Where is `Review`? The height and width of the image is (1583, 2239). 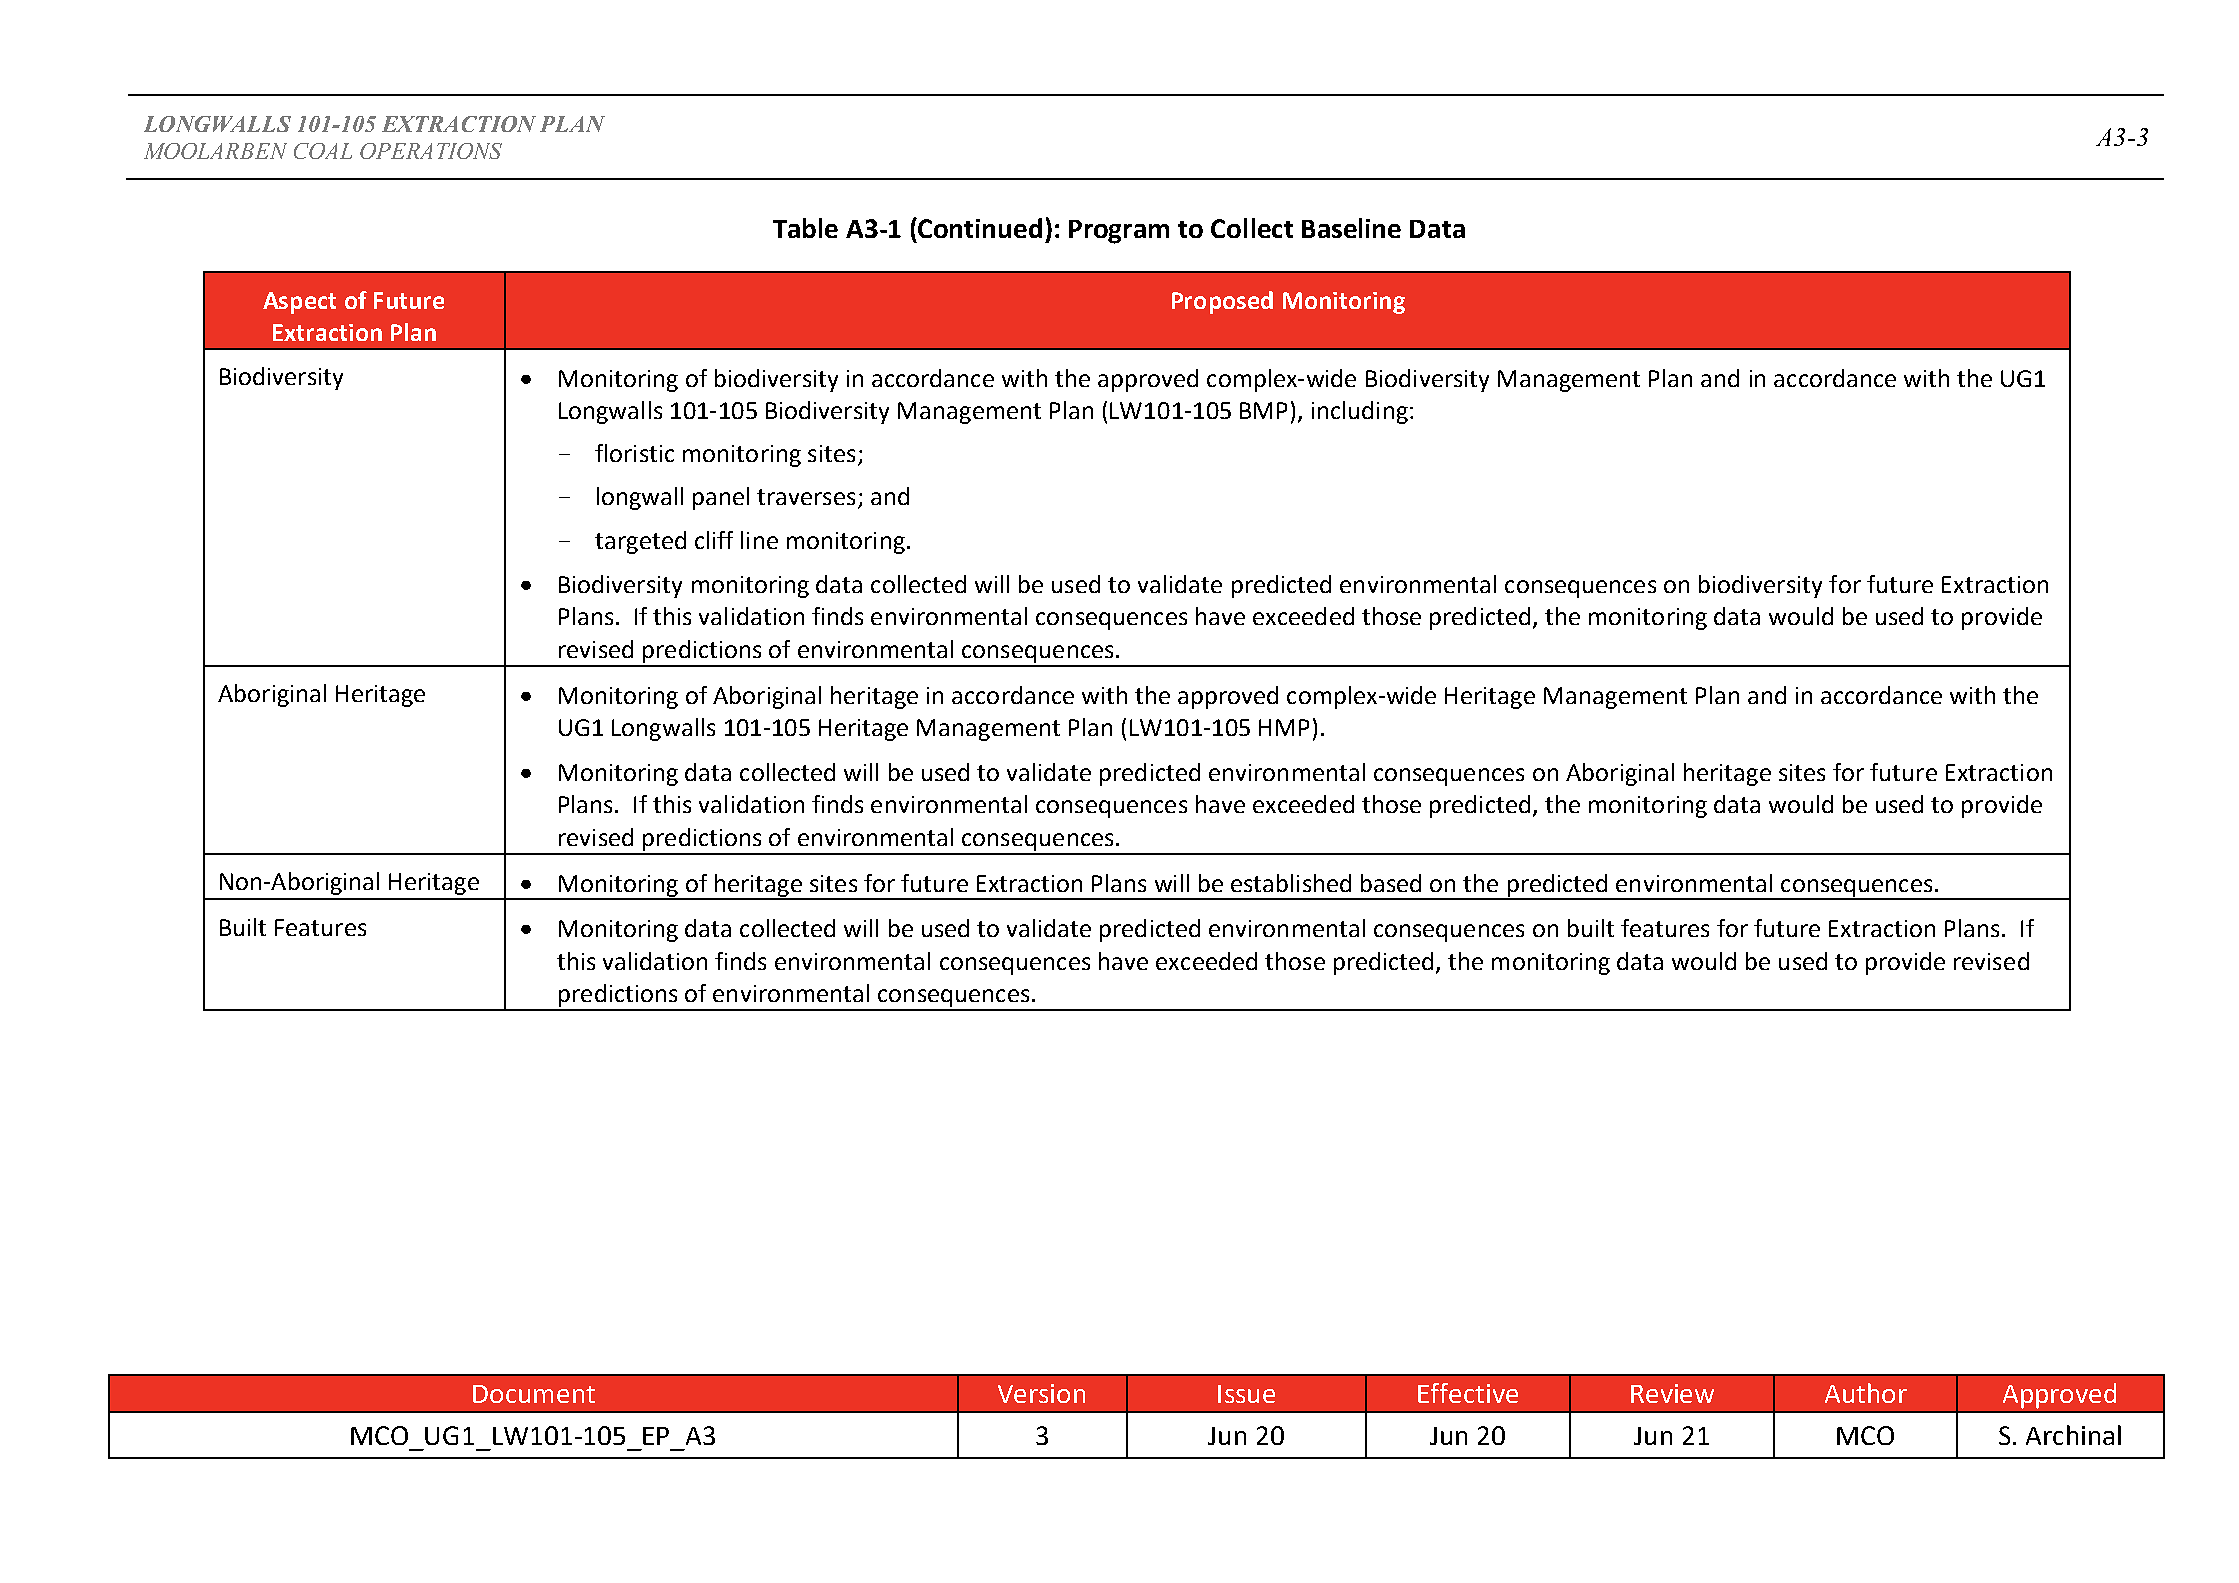
Review is located at coordinates (1672, 1393).
